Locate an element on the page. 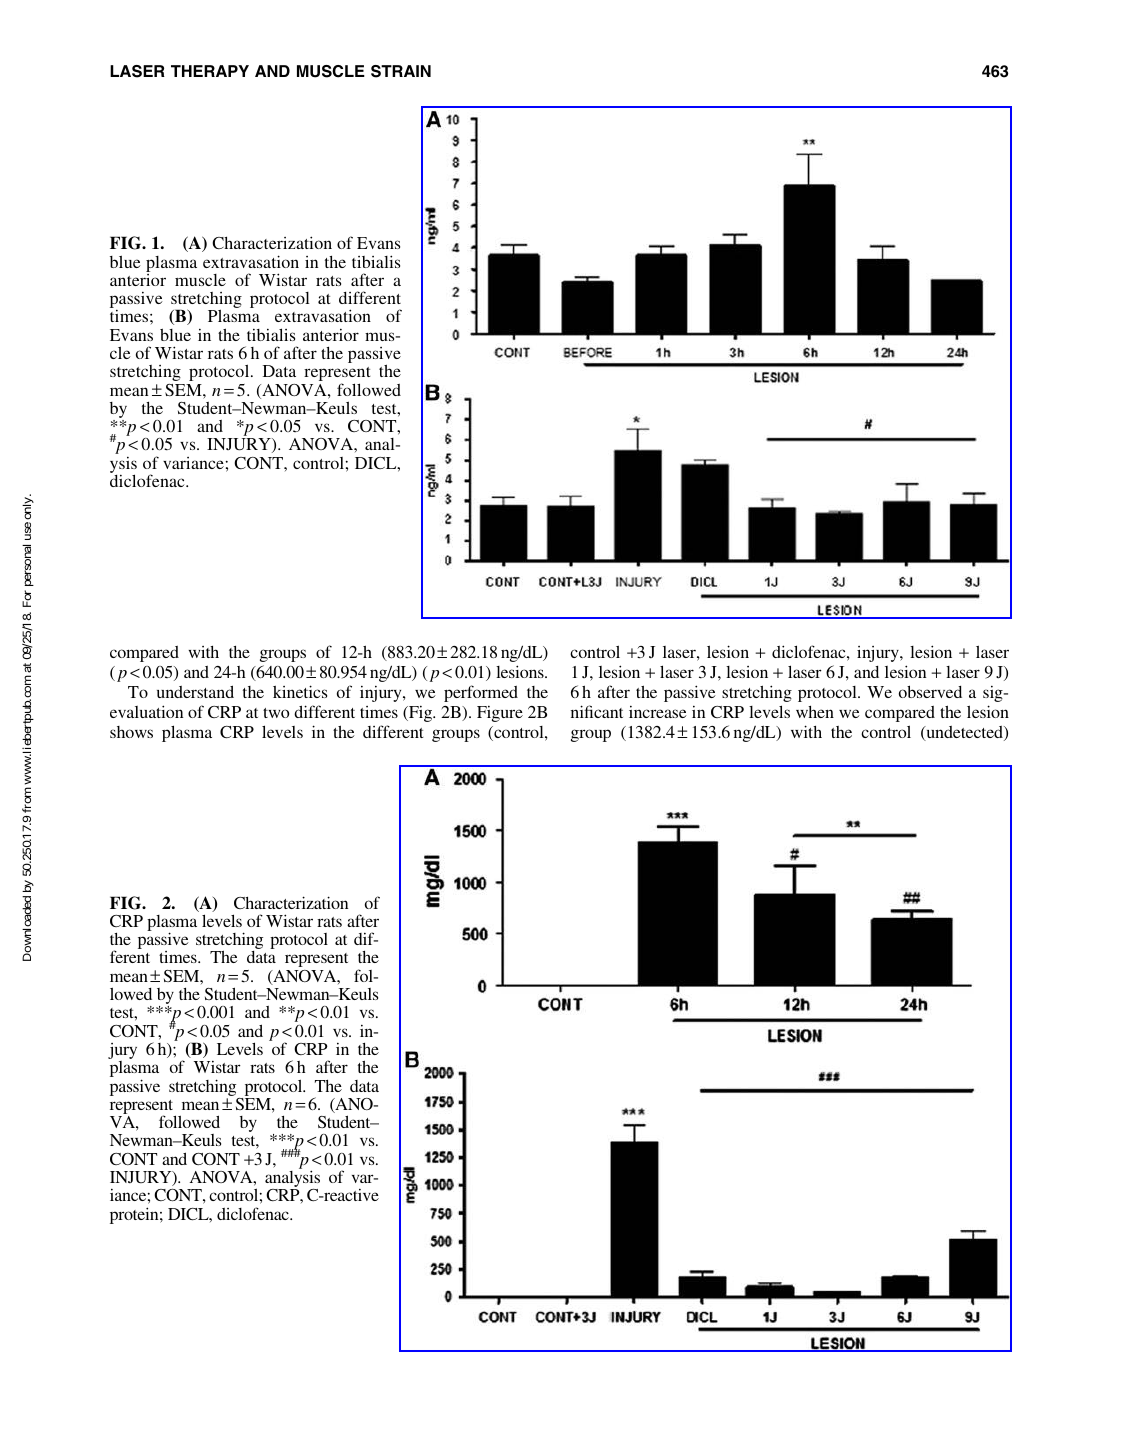 The height and width of the document is (1454, 1123). shows is located at coordinates (131, 732).
